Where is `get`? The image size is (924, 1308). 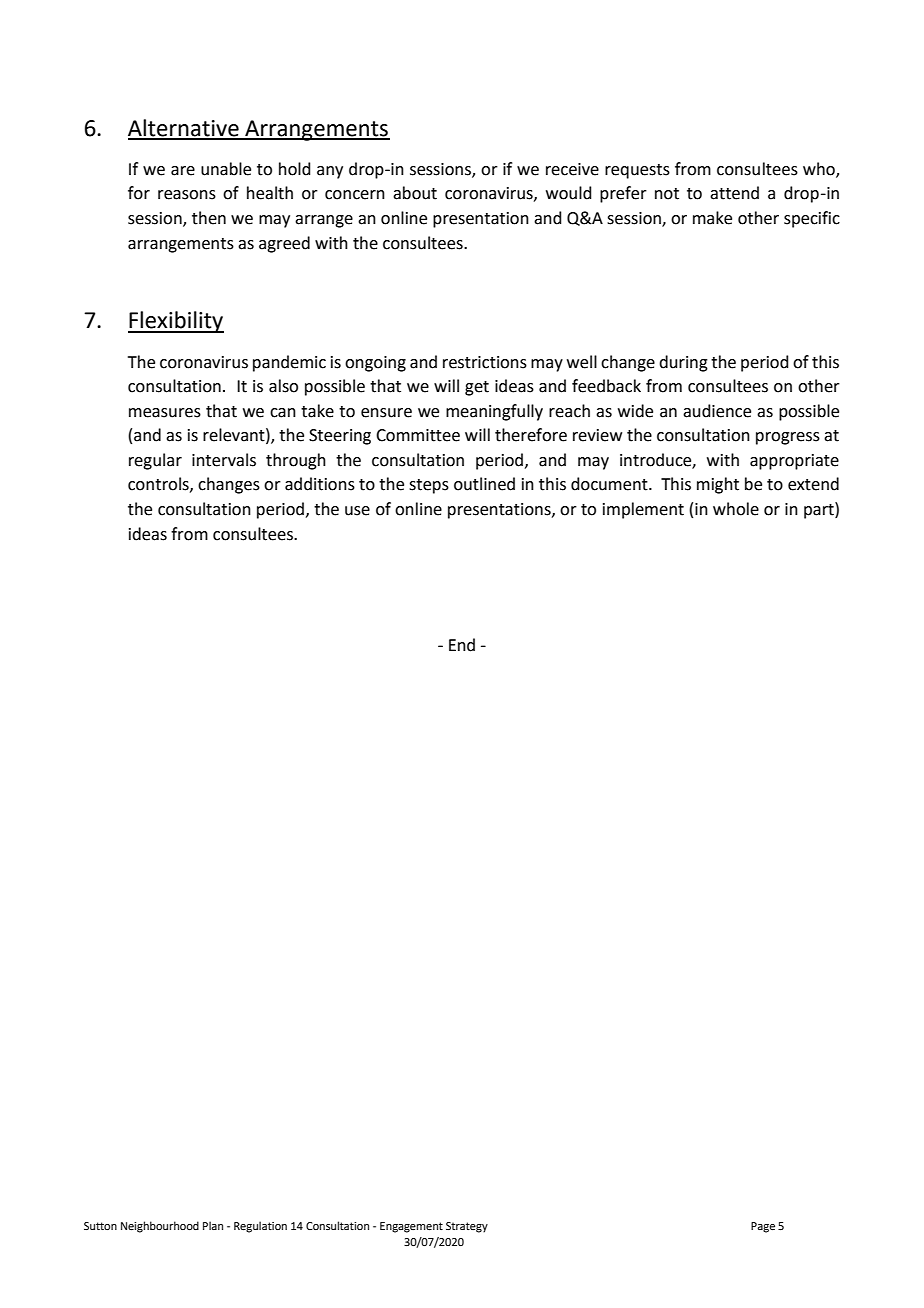 get is located at coordinates (477, 388).
